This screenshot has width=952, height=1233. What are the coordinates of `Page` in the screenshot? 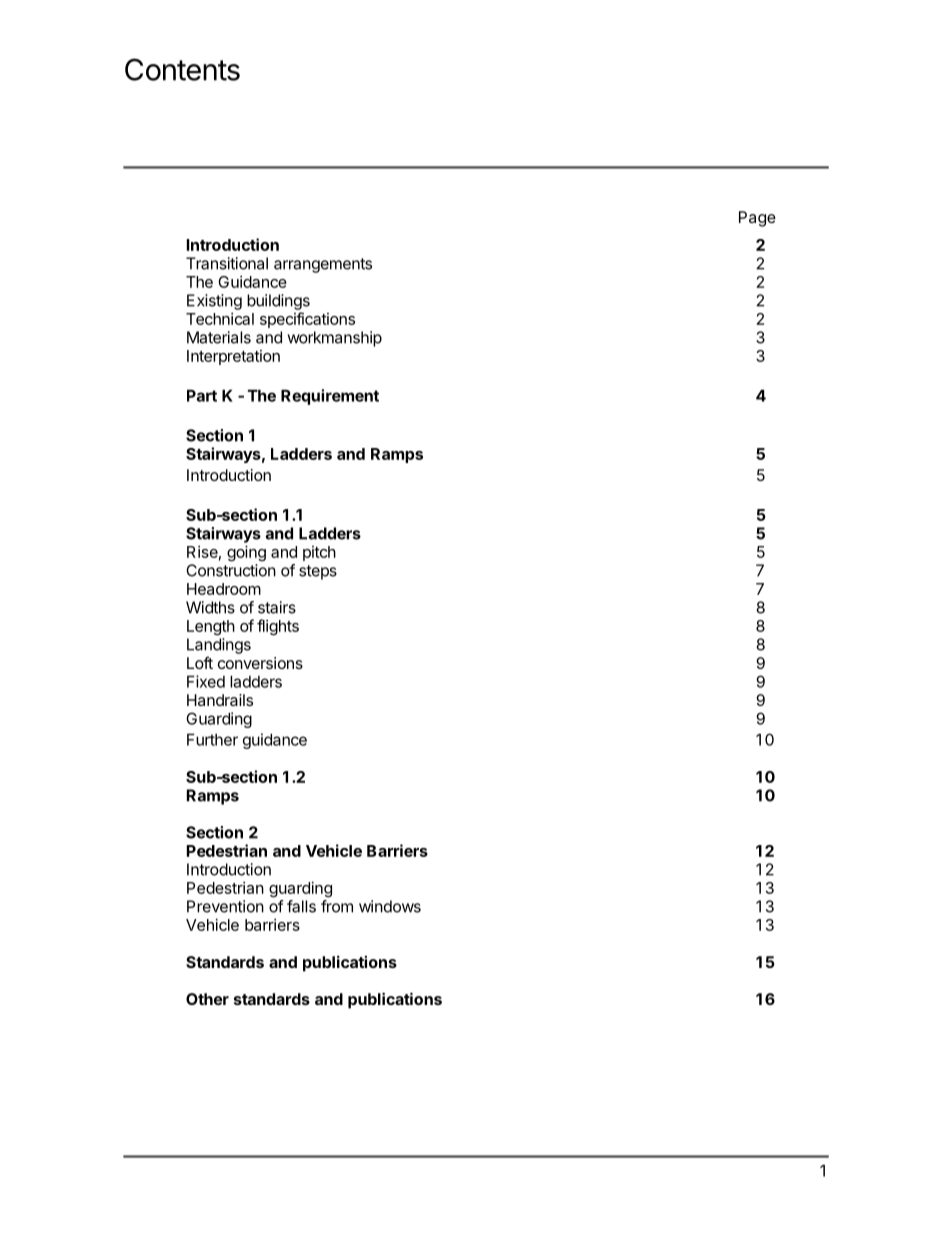 It's located at (757, 219).
